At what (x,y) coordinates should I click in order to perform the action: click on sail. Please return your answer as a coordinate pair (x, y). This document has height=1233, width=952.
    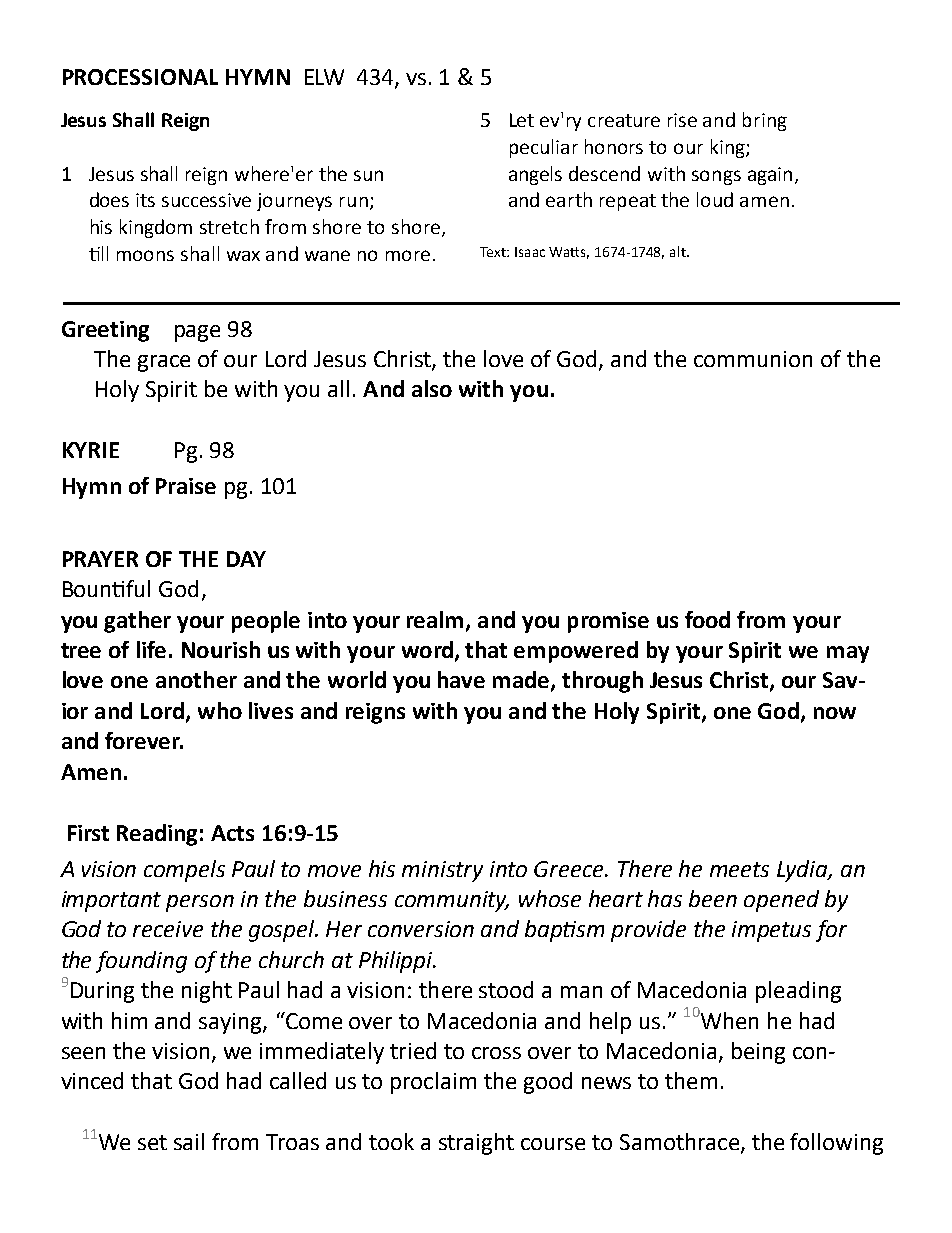
    Looking at the image, I should click on (189, 1141).
